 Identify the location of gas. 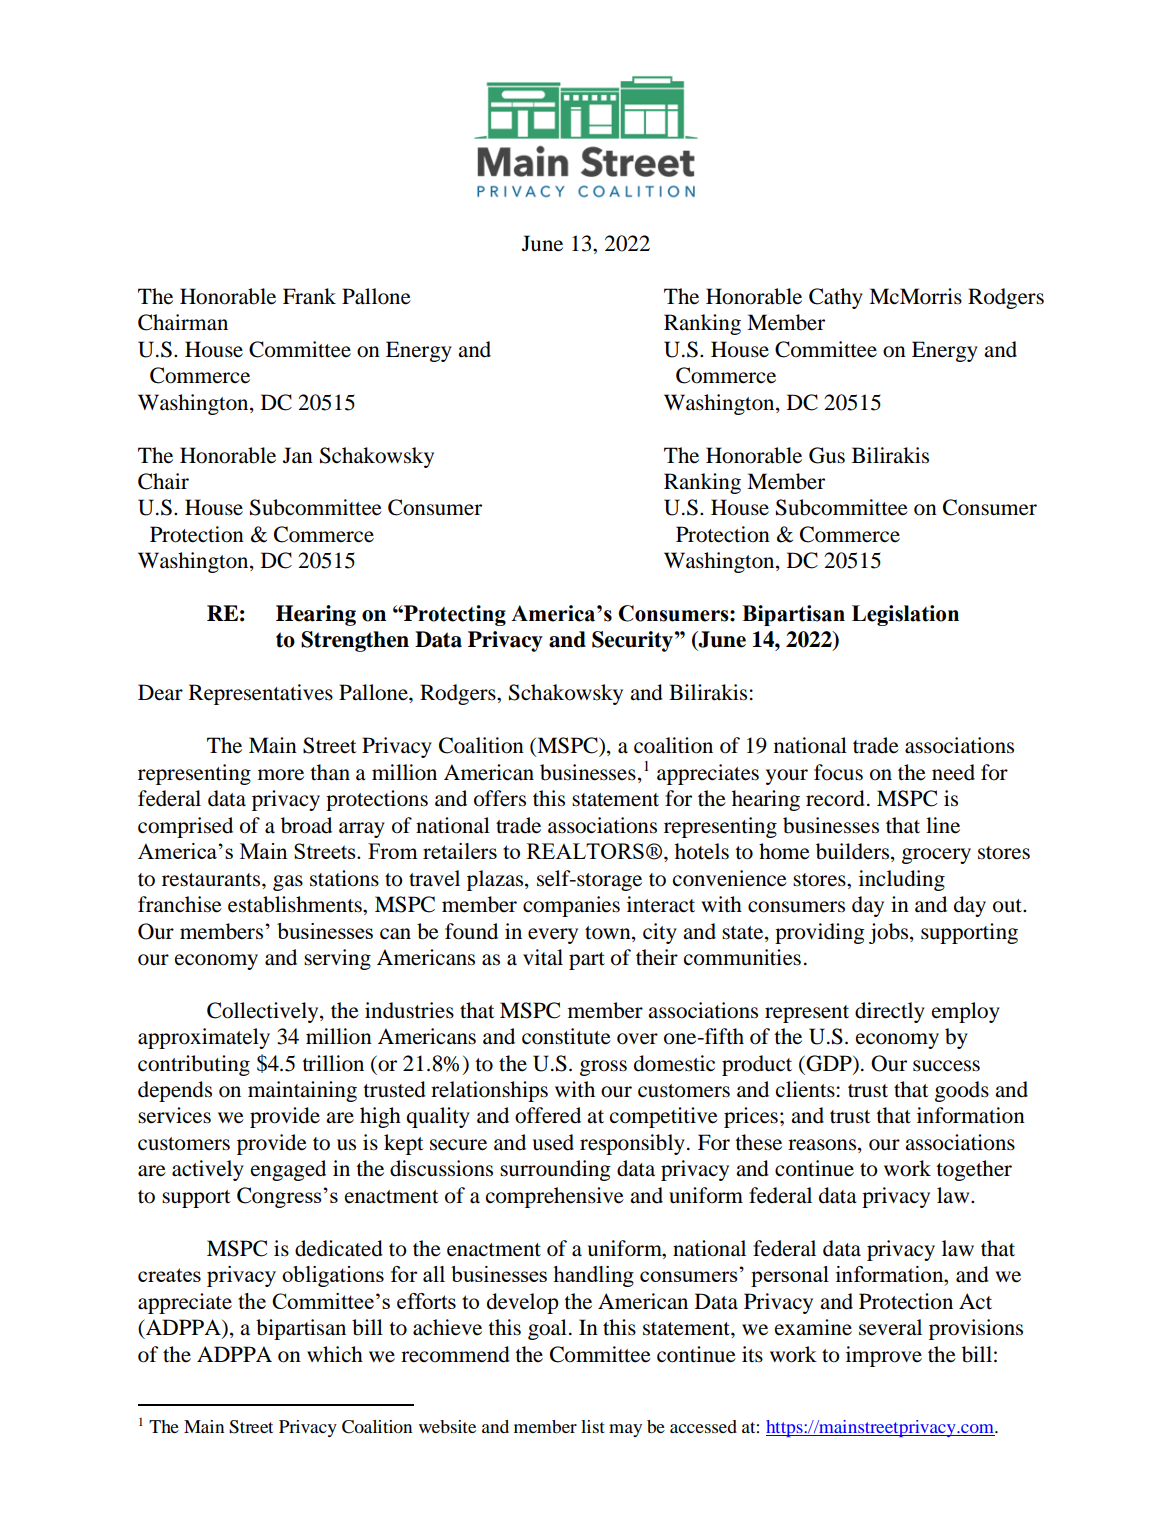
(288, 883).
